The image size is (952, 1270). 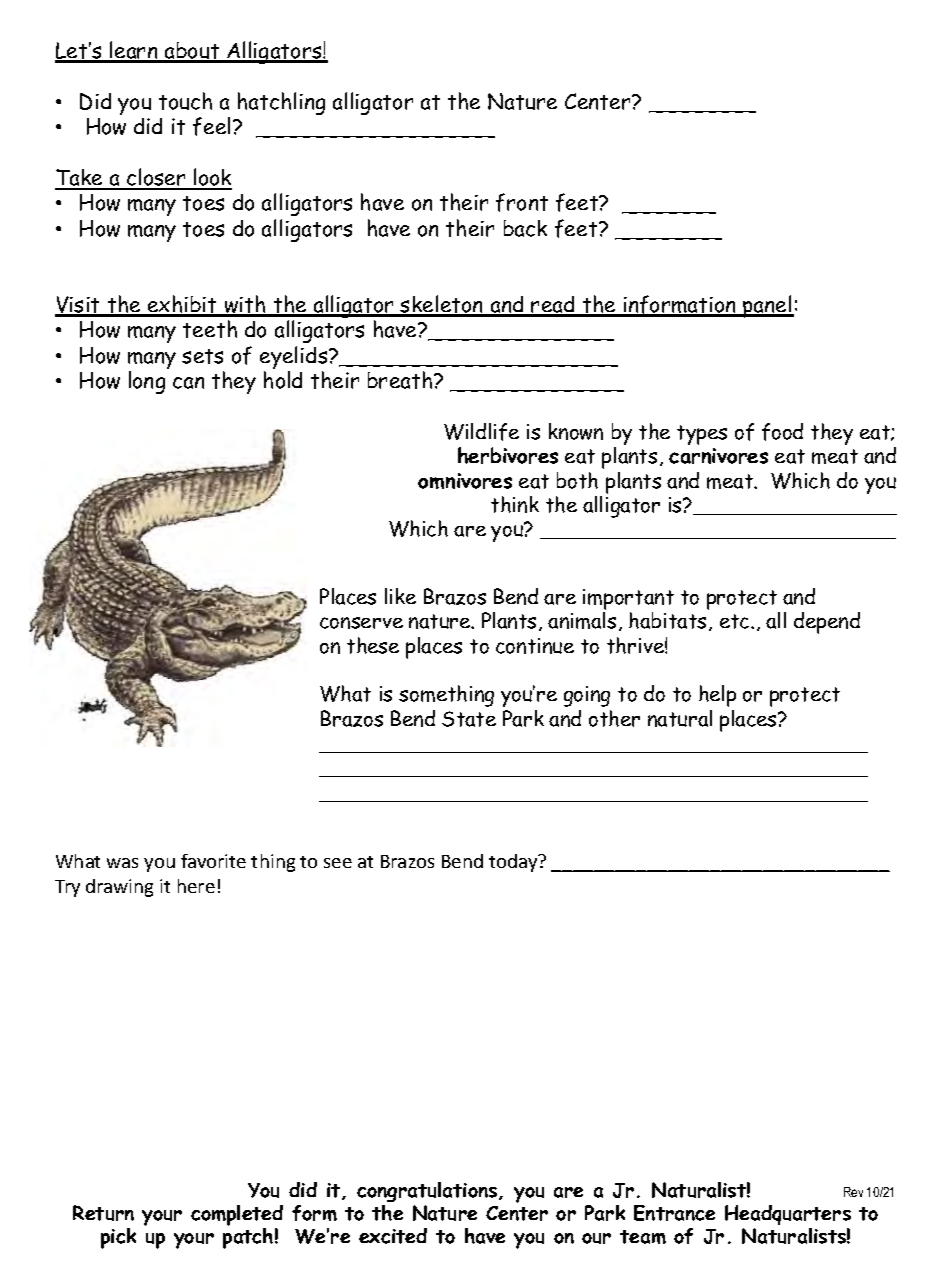 I want to click on feel, so click(x=211, y=126).
